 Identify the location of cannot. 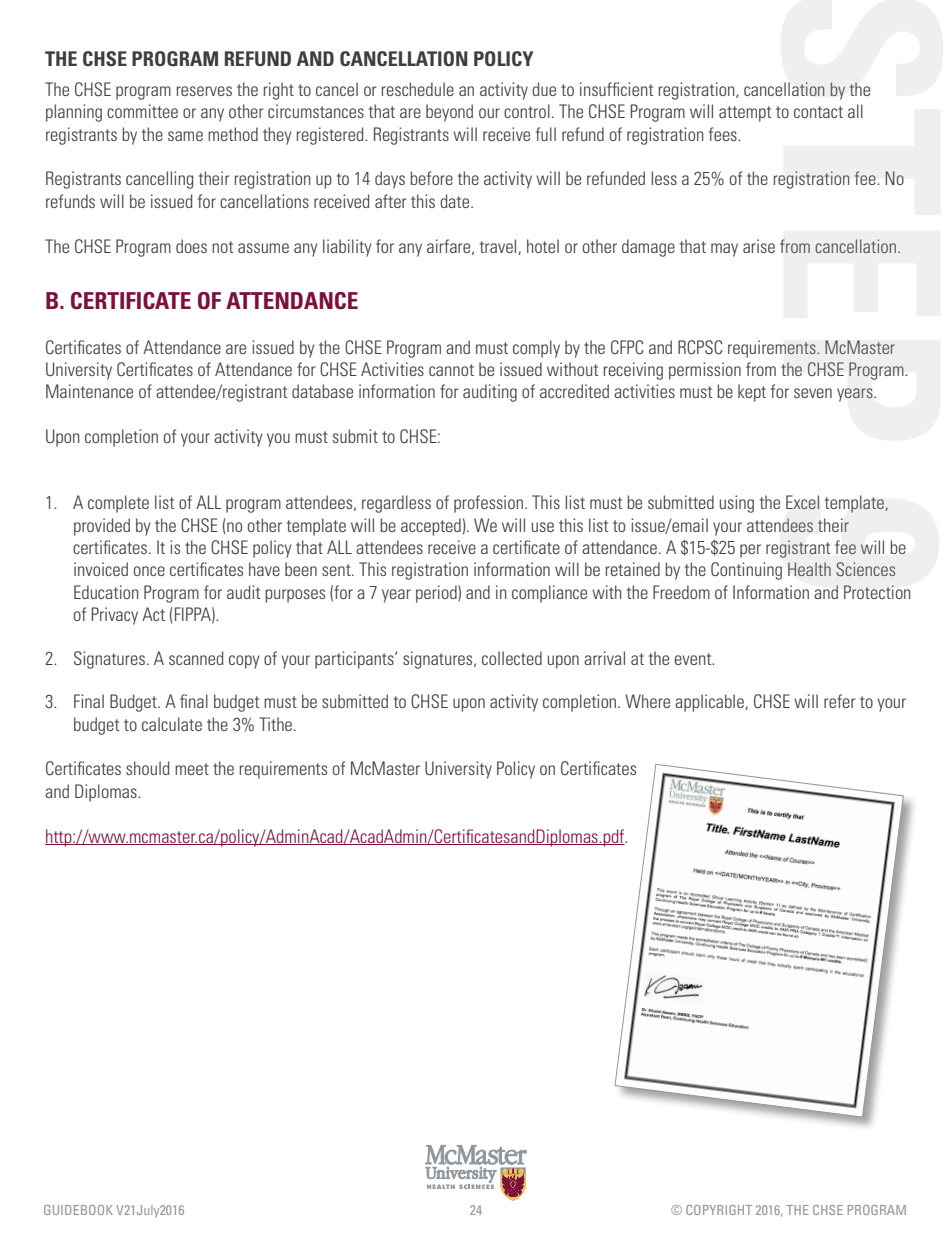
(451, 370).
